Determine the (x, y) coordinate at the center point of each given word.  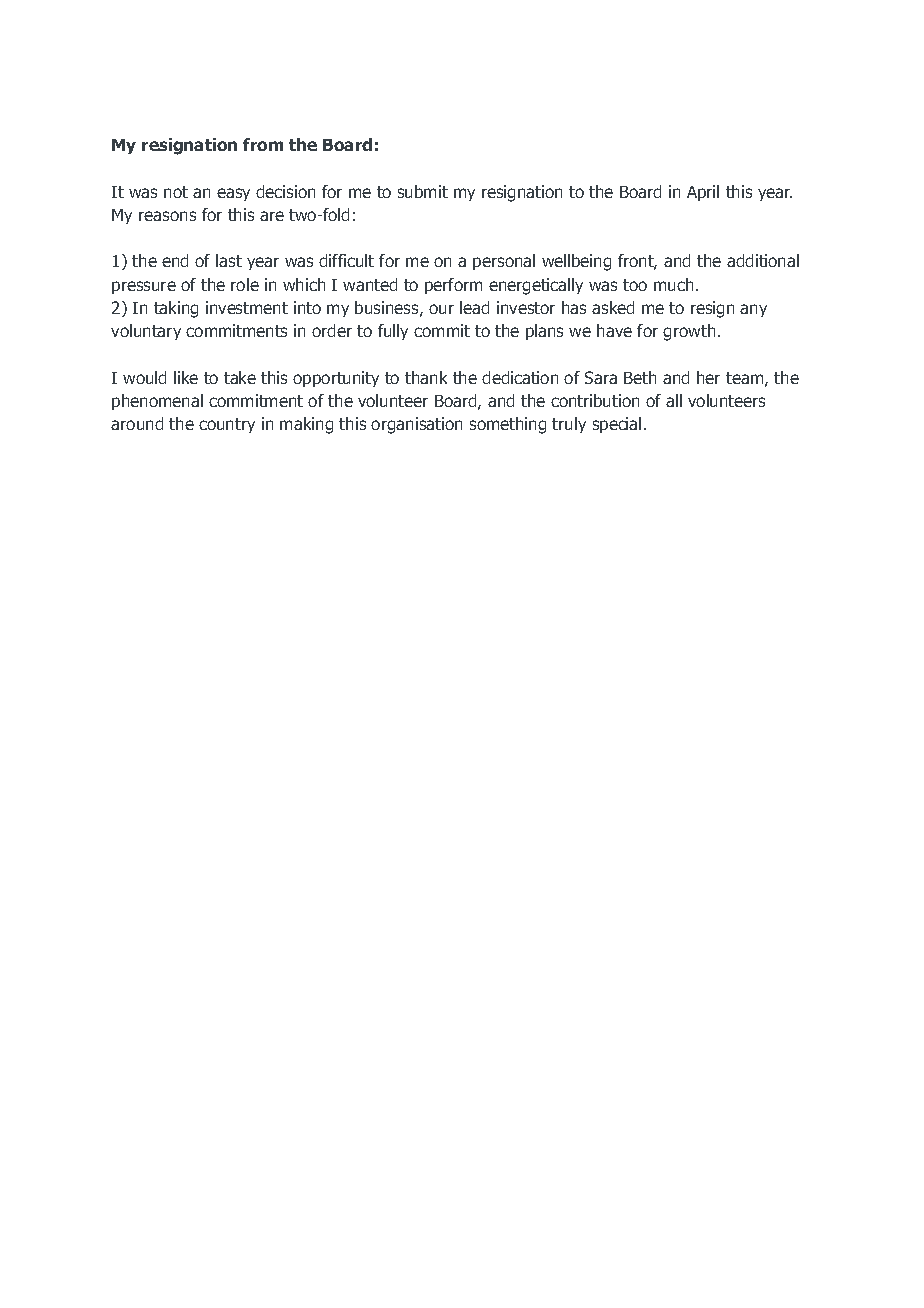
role (245, 284)
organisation (416, 425)
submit (423, 191)
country (227, 425)
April (703, 193)
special (617, 425)
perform (453, 286)
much (673, 284)
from (263, 144)
